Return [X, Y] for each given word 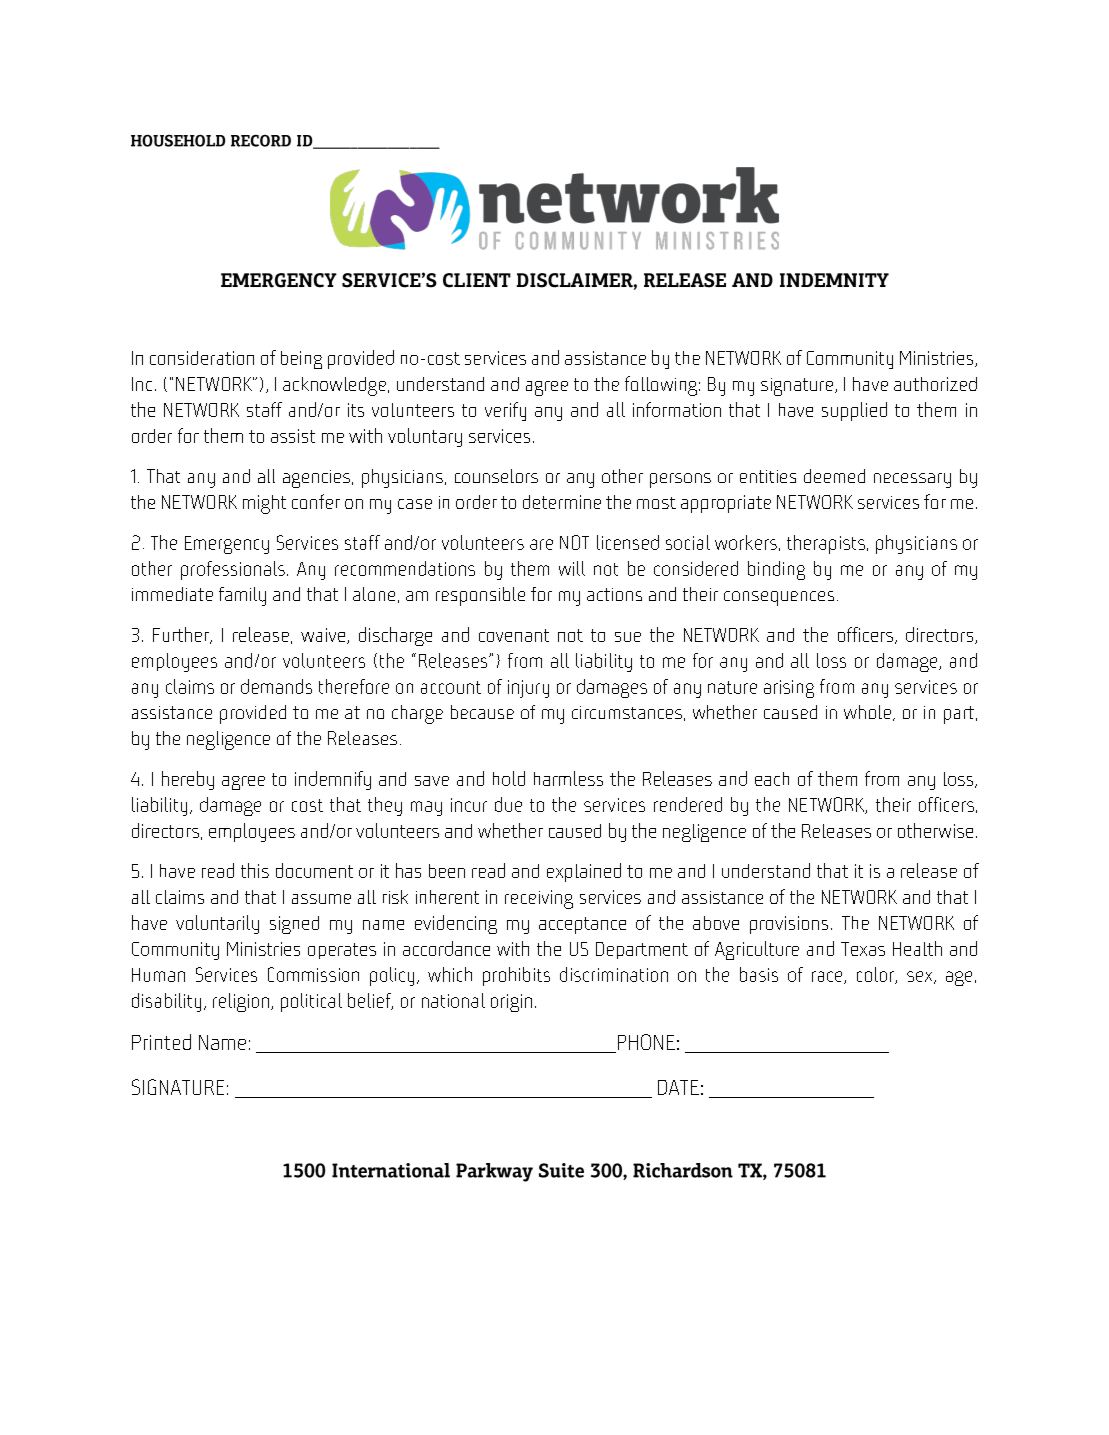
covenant [514, 635]
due [508, 804]
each [772, 779]
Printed [161, 1042]
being [301, 360]
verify [505, 411]
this [255, 870]
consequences [779, 598]
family [242, 596]
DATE [678, 1087]
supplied [854, 411]
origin [511, 1003]
